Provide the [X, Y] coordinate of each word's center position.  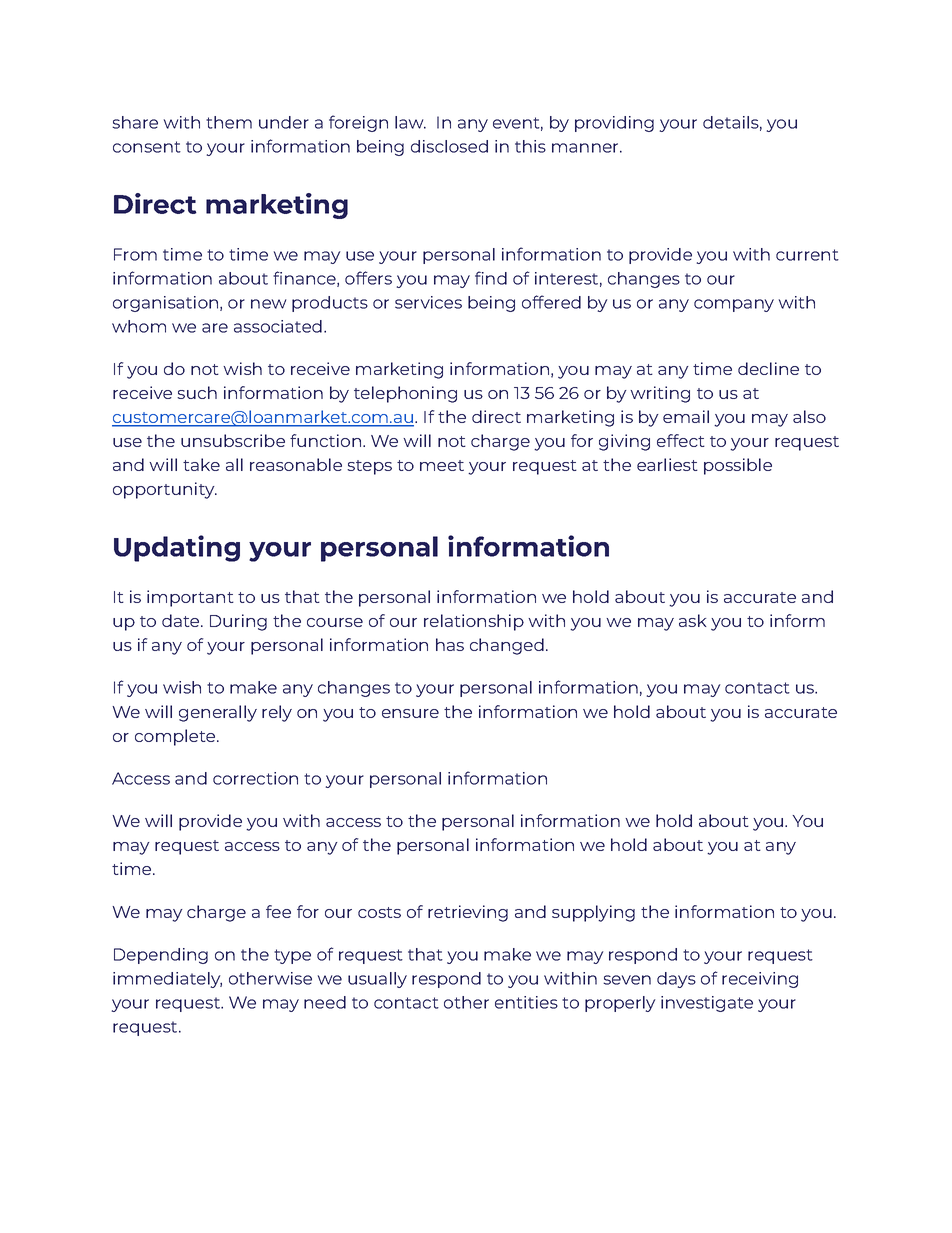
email [686, 416]
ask [693, 620]
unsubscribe [233, 440]
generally [218, 713]
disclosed [449, 146]
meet [442, 465]
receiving [760, 980]
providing [614, 124]
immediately [167, 980]
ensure [410, 713]
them [229, 122]
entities [526, 1002]
